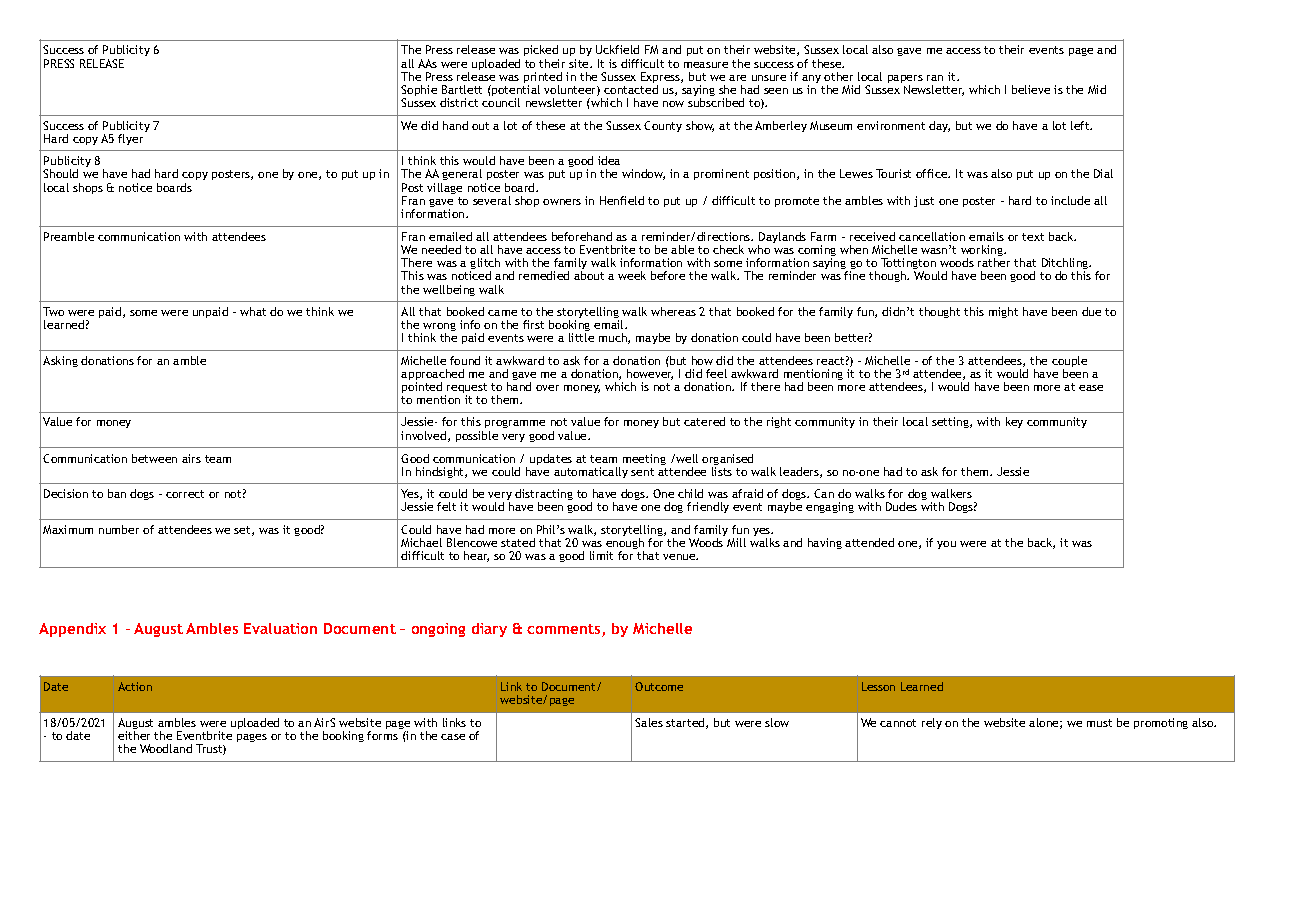  Describe the element at coordinates (419, 92) in the page. I see `Sophie` at that location.
